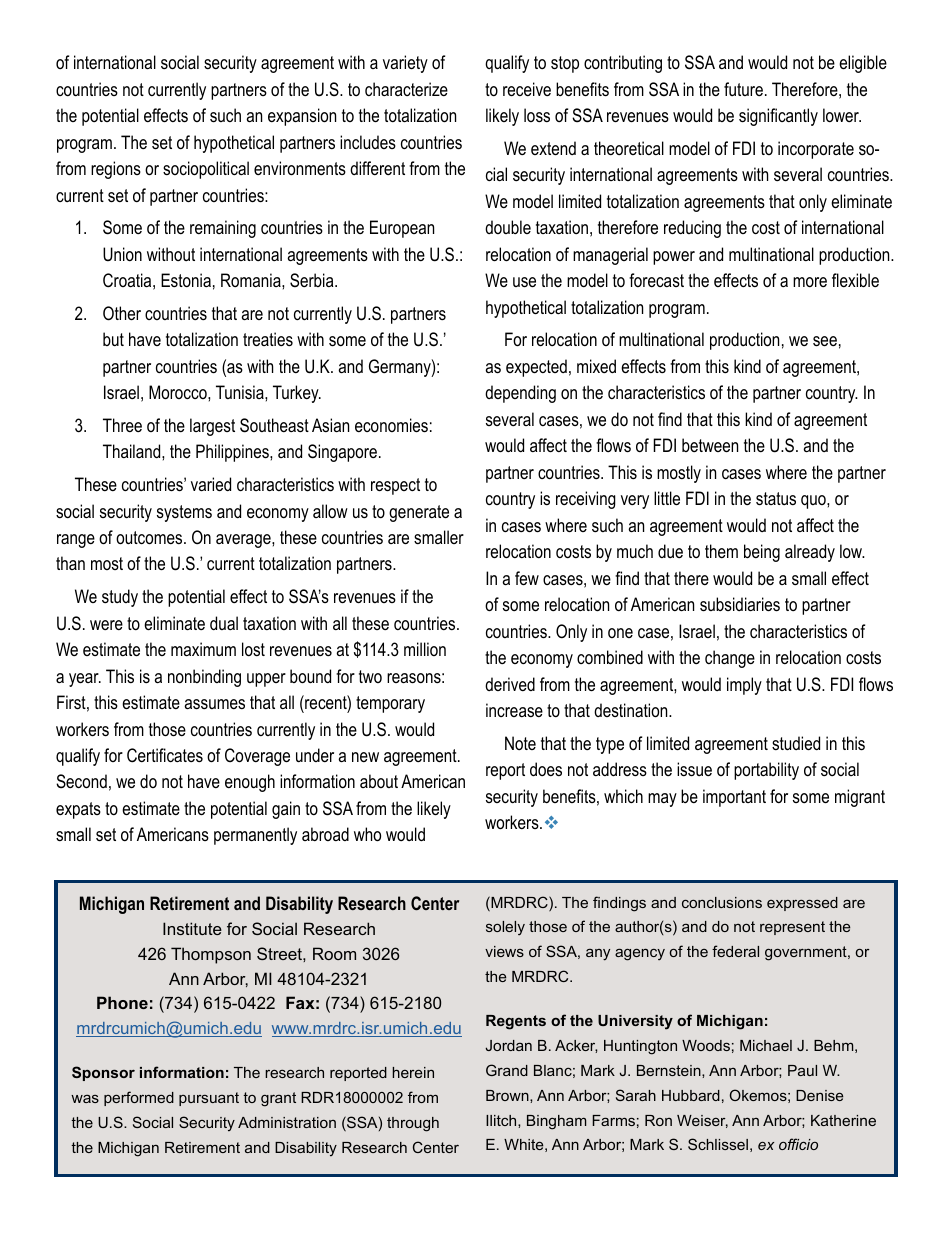 The width and height of the screenshot is (952, 1233). What do you see at coordinates (740, 604) in the screenshot?
I see `subsidiaries` at bounding box center [740, 604].
